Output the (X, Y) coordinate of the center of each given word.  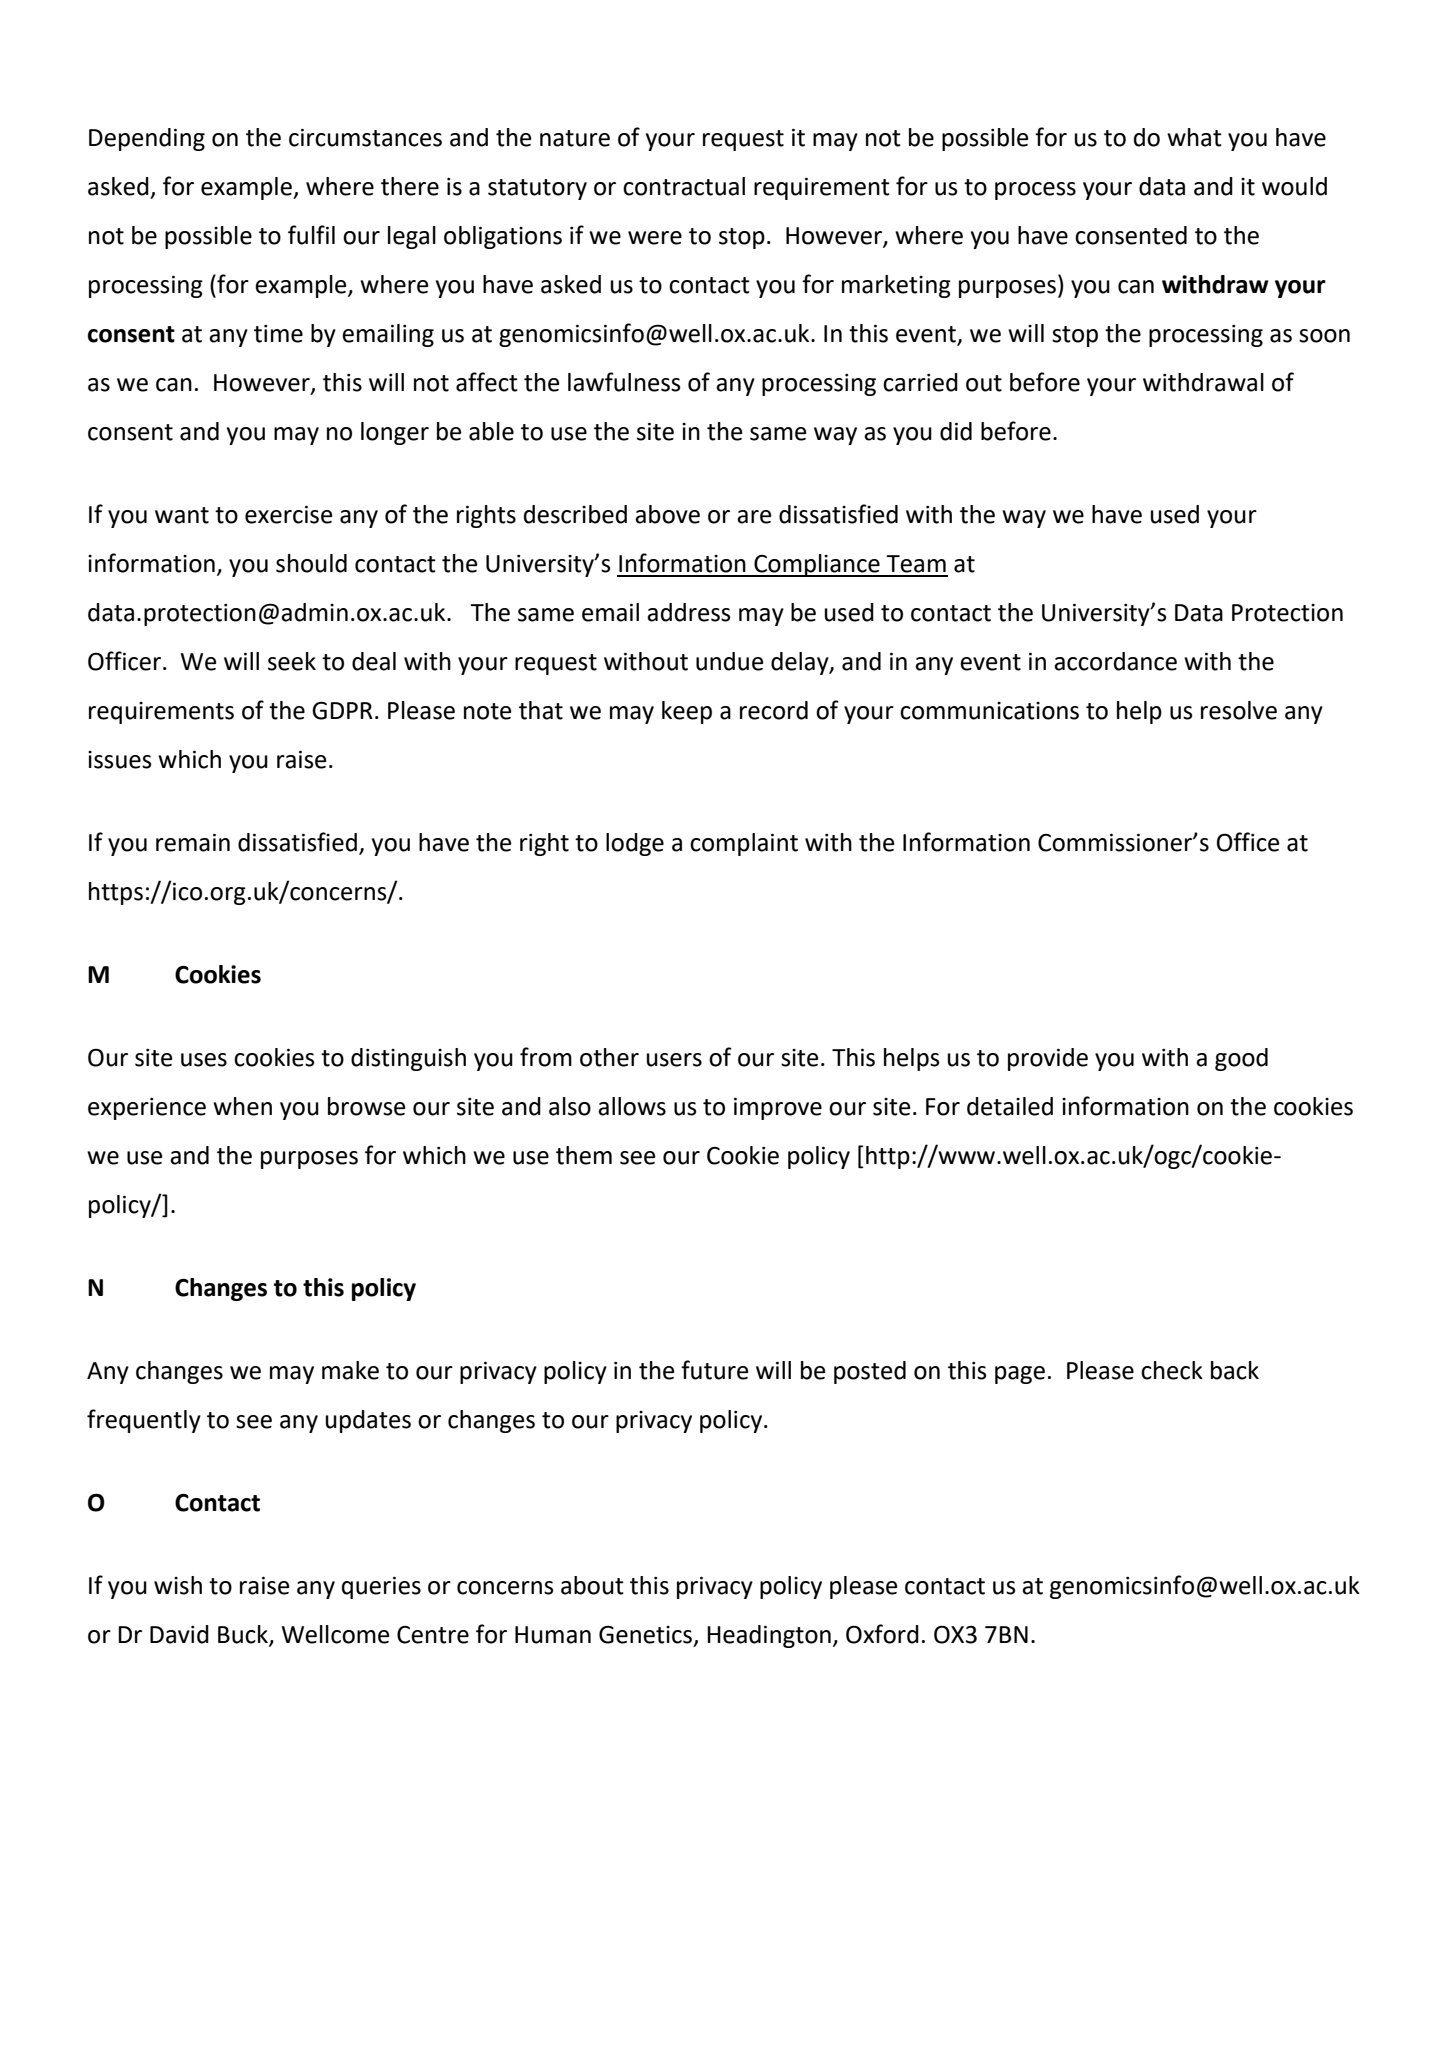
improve (778, 1108)
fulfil (311, 235)
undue (729, 661)
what (1194, 137)
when (242, 1106)
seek (292, 661)
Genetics (647, 1635)
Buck (244, 1635)
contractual (684, 186)
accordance (1115, 661)
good (1241, 1059)
